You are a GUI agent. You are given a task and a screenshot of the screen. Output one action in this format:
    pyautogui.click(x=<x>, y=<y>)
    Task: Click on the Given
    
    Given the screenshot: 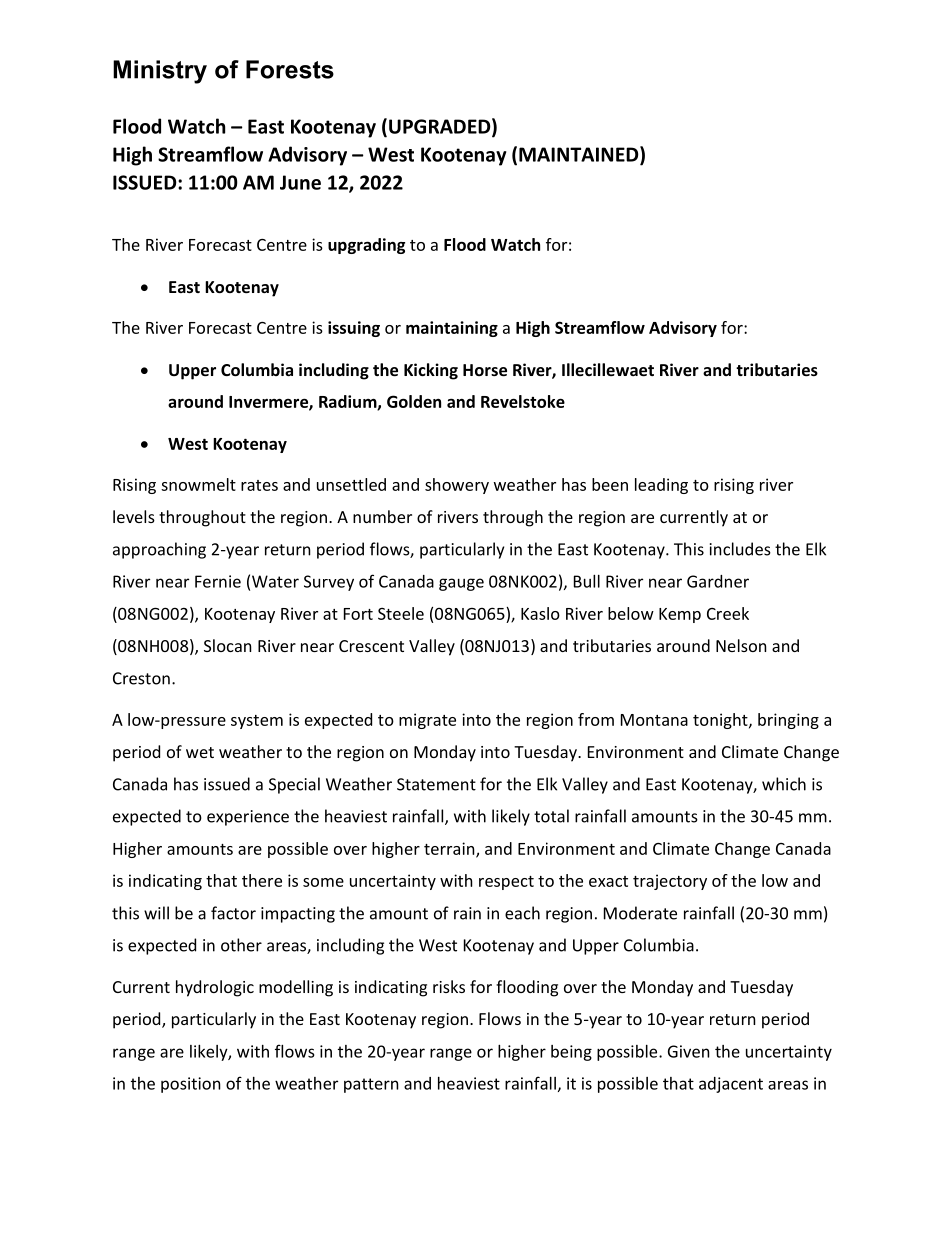 What is the action you would take?
    pyautogui.click(x=689, y=1051)
